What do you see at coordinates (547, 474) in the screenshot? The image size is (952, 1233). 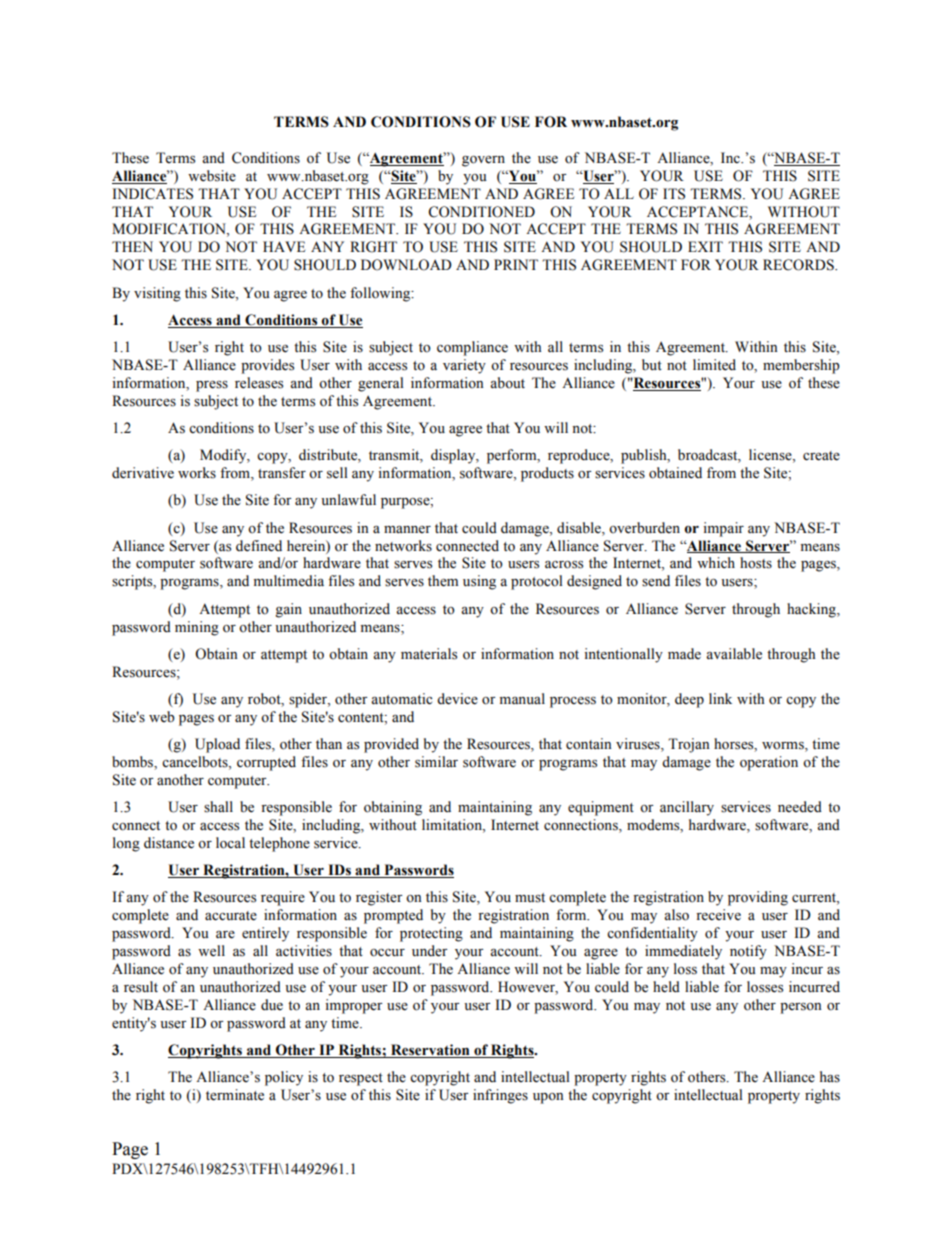 I see `products` at bounding box center [547, 474].
